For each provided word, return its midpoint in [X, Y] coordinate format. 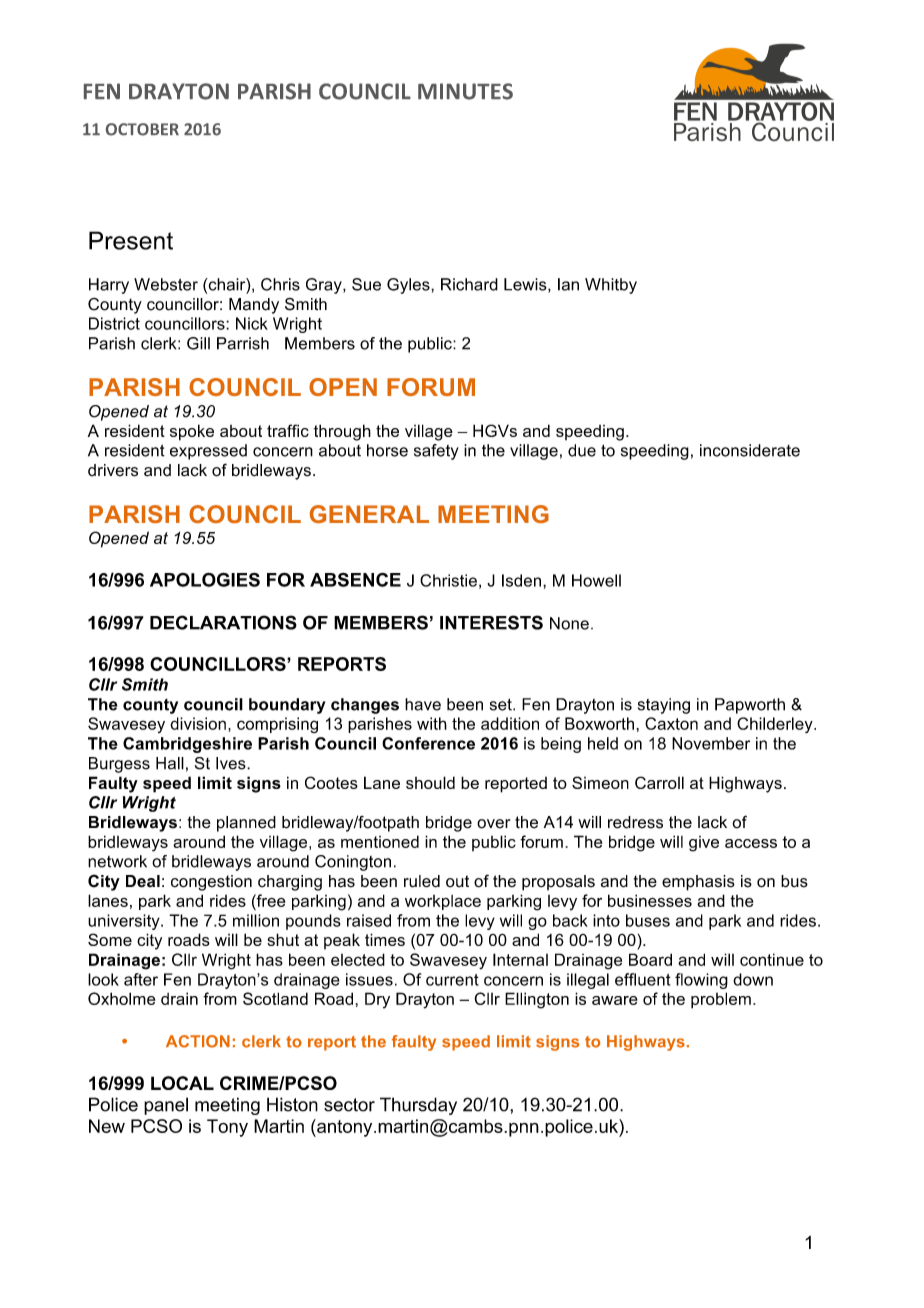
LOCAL [182, 1083]
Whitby [611, 286]
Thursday [418, 1106]
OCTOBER [142, 129]
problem [721, 1000]
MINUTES [465, 91]
